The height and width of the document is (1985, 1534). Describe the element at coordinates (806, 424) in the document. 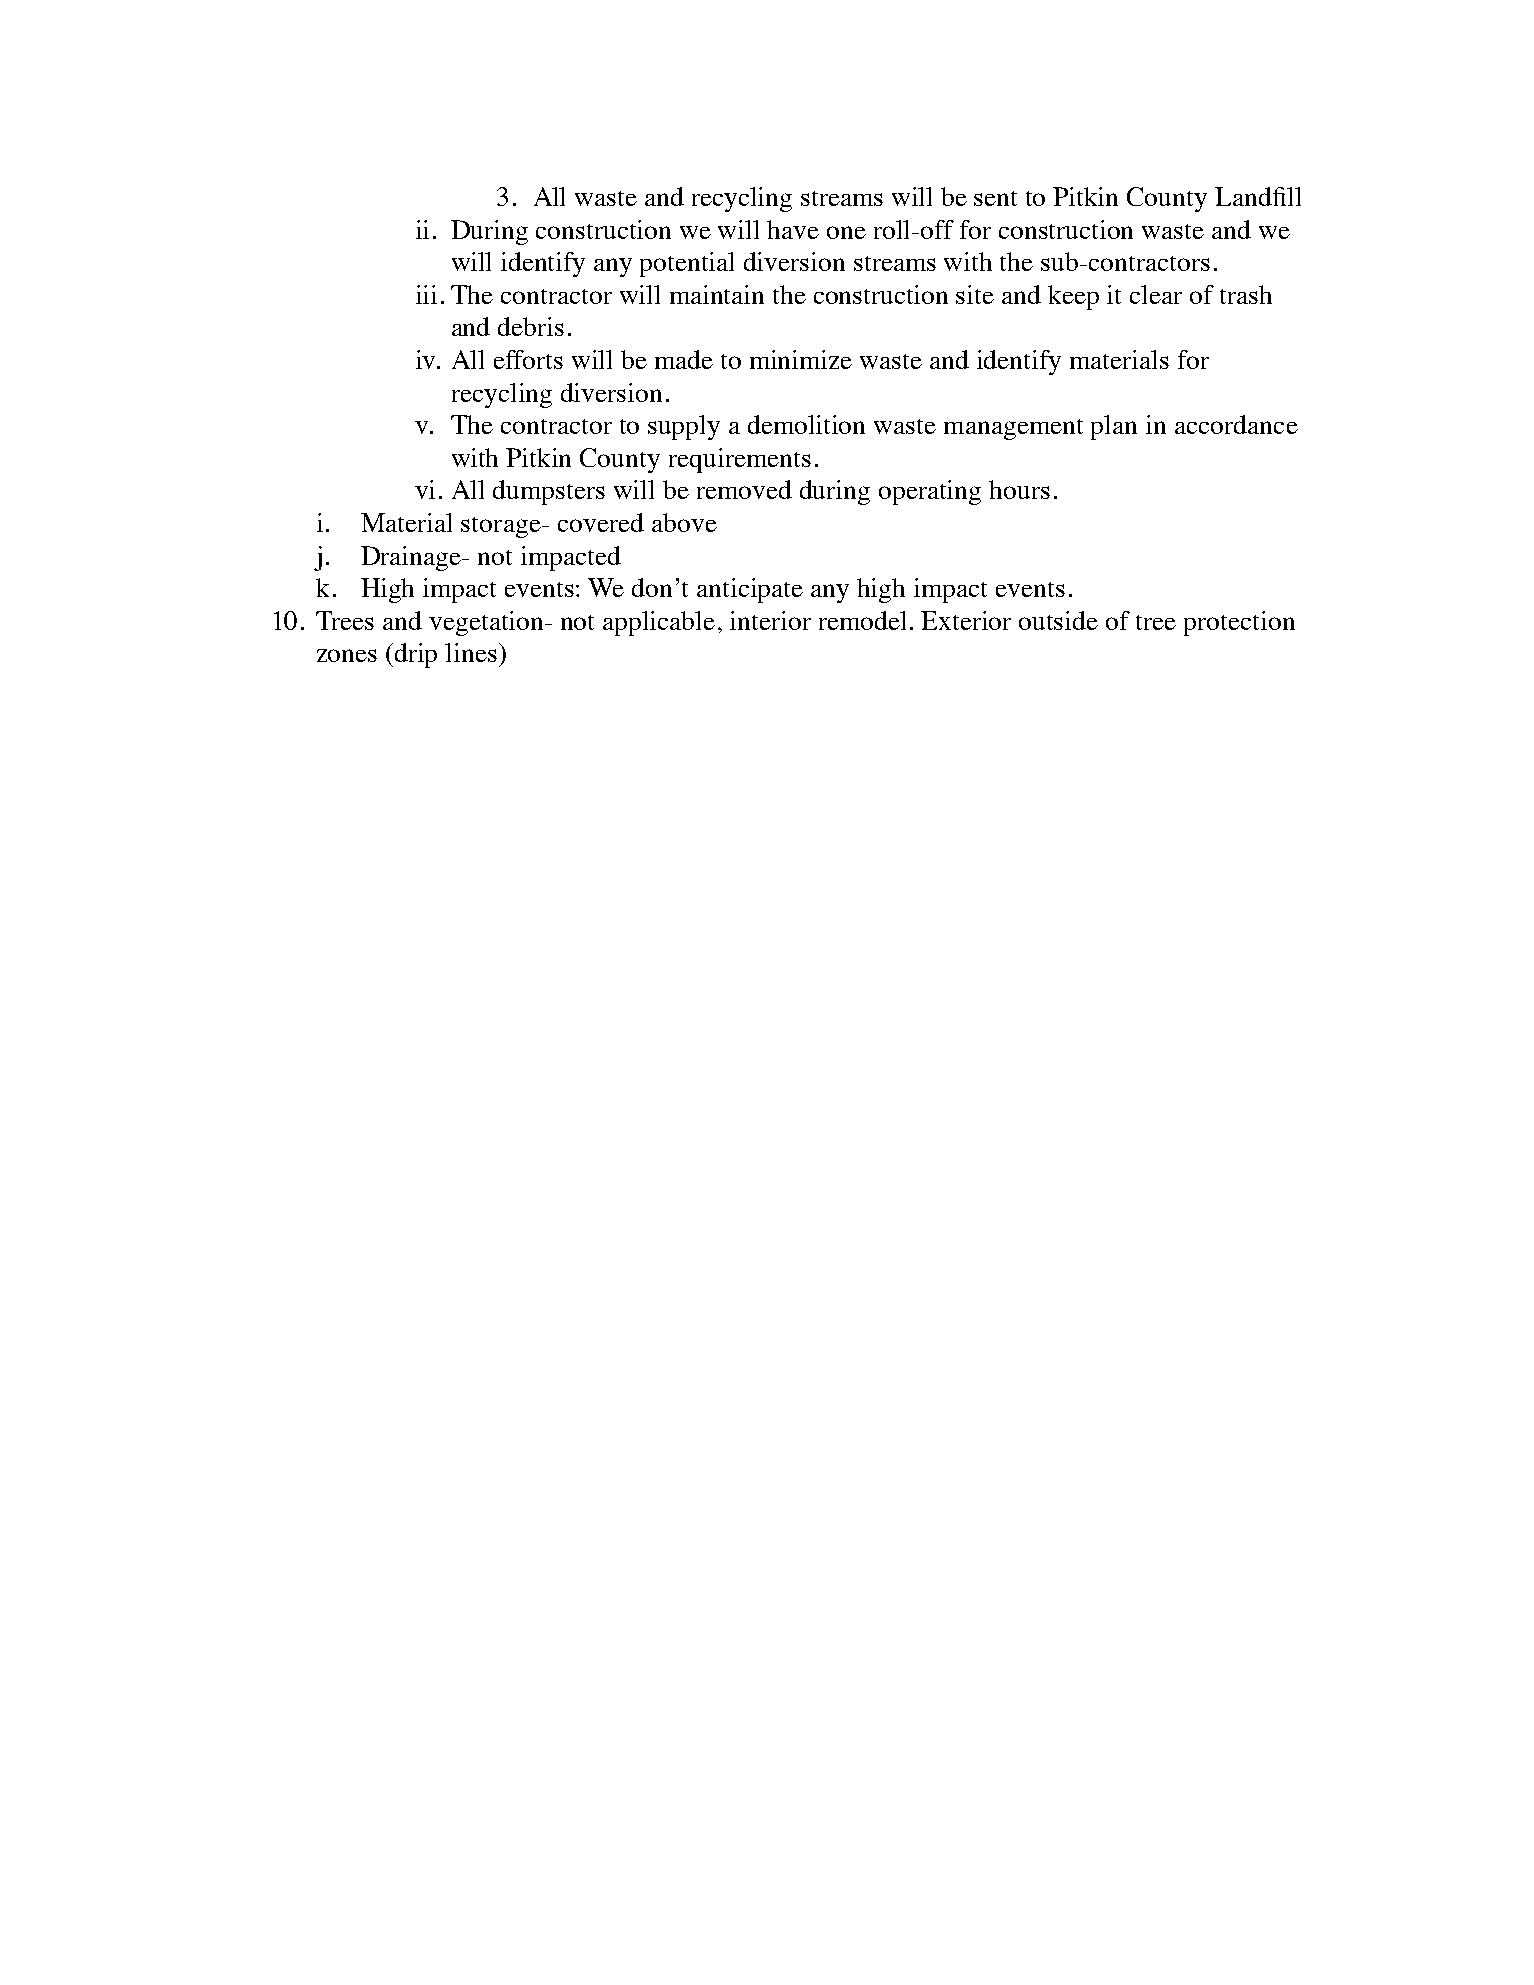

I see `demolition` at that location.
